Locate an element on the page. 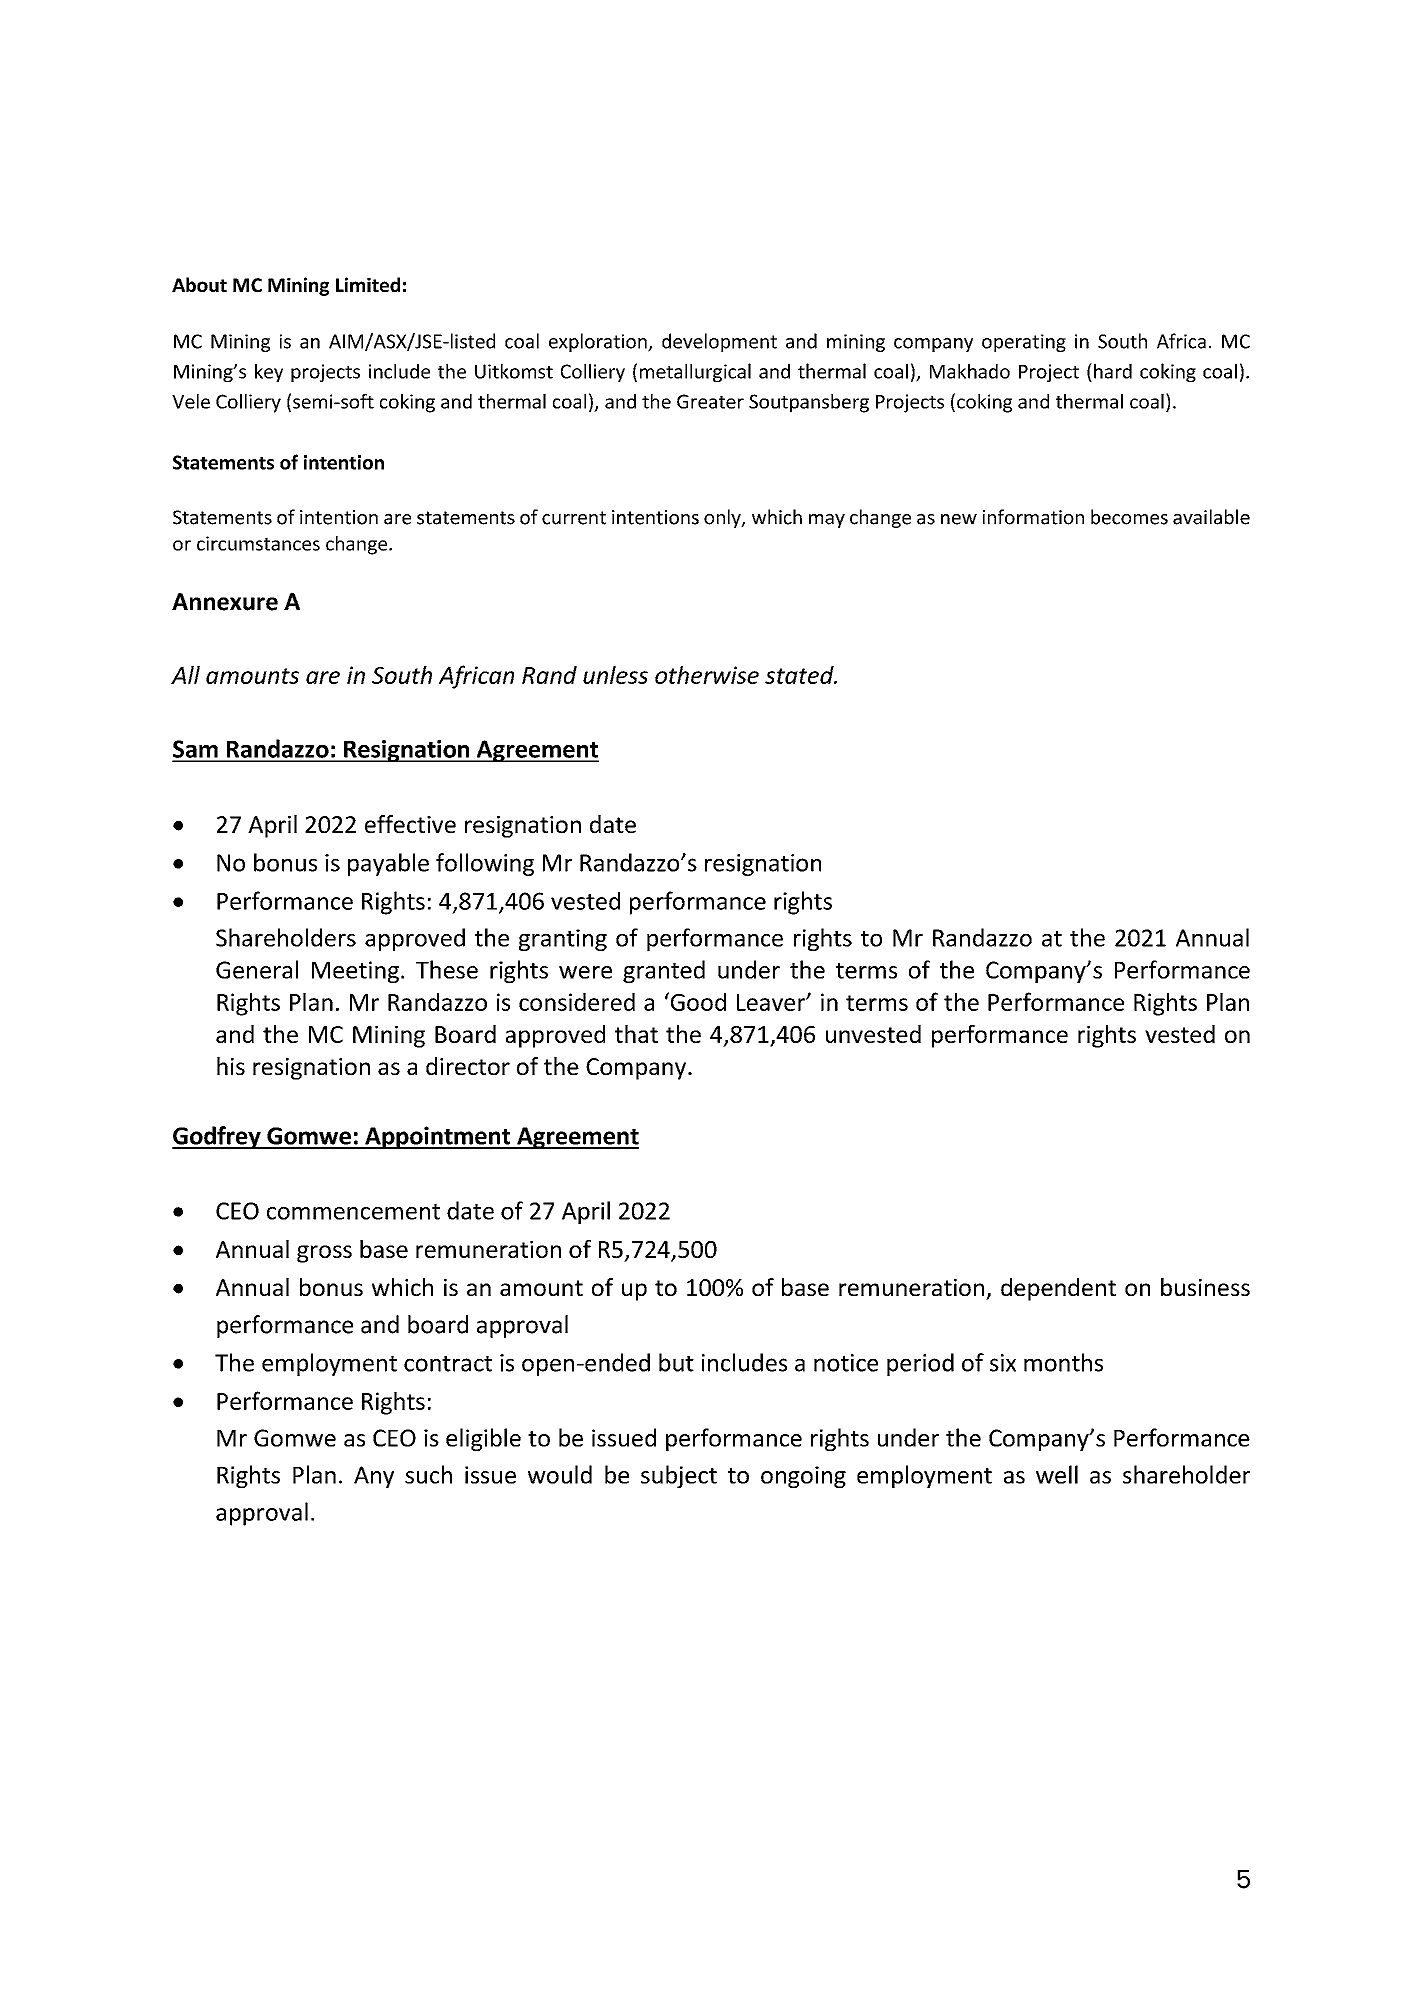 The width and height of the page is (1423, 2014). stated is located at coordinates (800, 675).
